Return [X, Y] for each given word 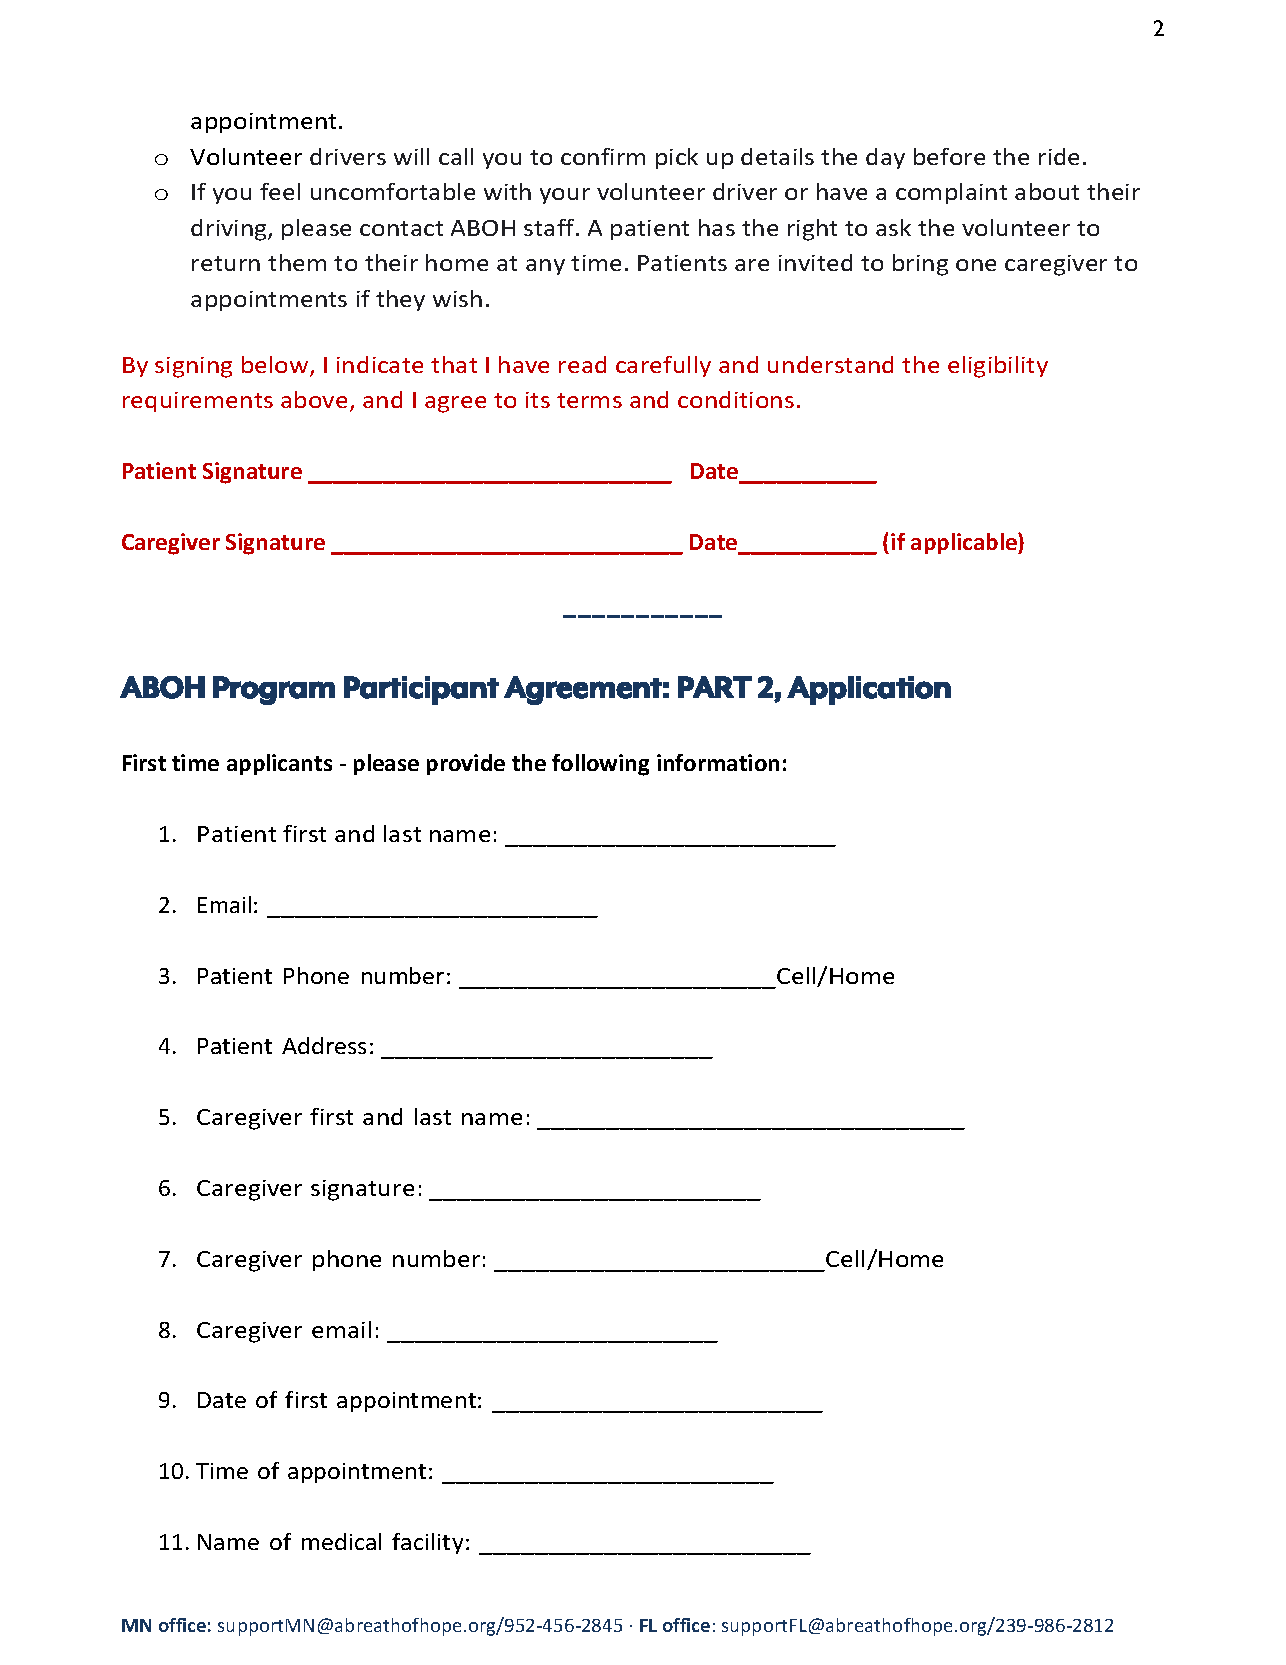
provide [466, 764]
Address [324, 1045]
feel [280, 191]
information [718, 762]
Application [869, 690]
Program [274, 690]
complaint [951, 193]
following [600, 765]
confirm [603, 156]
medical [341, 1541]
